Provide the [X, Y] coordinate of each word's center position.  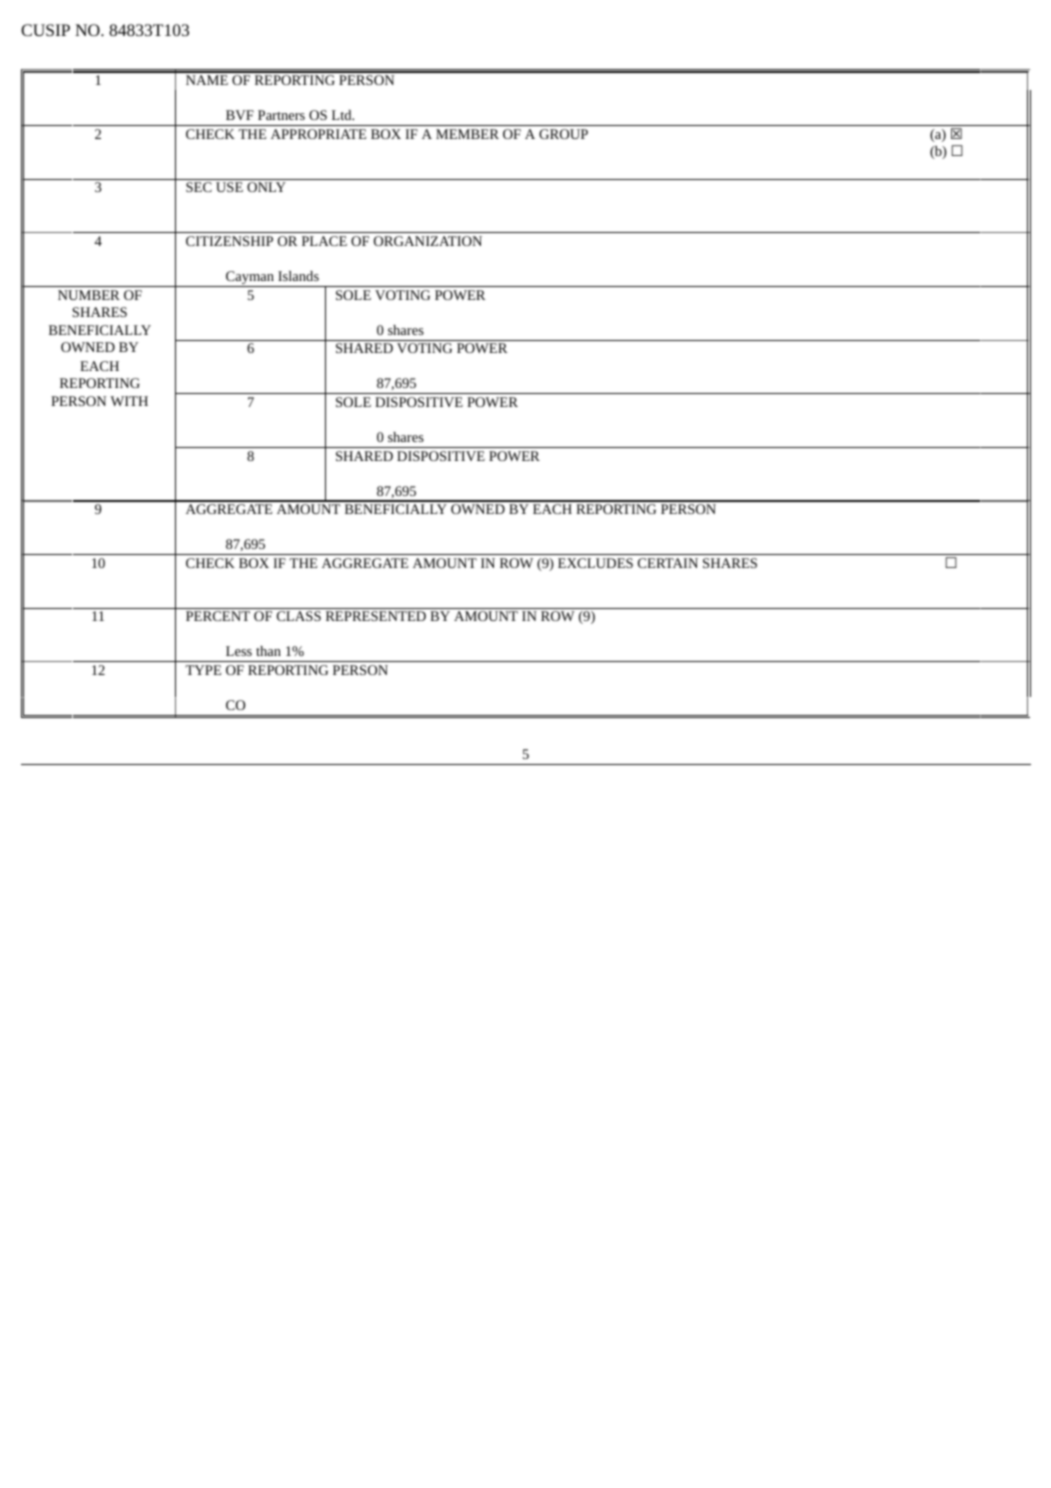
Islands [298, 276]
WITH [129, 401]
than [268, 651]
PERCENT [218, 616]
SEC [199, 187]
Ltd [343, 115]
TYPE [203, 670]
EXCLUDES [595, 563]
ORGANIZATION [428, 241]
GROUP [563, 134]
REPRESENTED [376, 616]
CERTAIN [668, 563]
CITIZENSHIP [229, 241]
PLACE [324, 241]
